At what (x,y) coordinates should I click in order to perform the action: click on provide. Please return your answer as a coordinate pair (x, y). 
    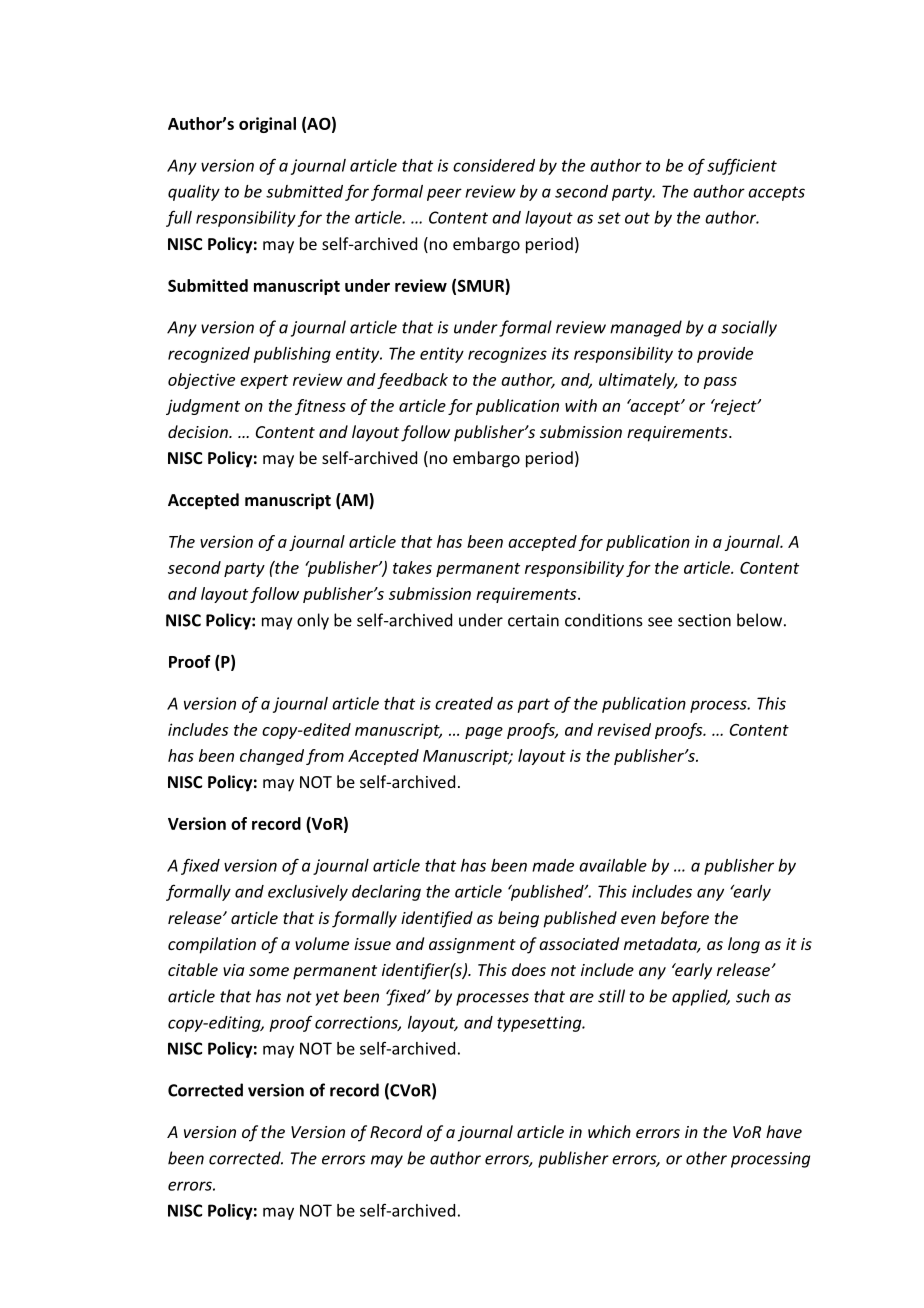
    Looking at the image, I should click on (725, 355).
